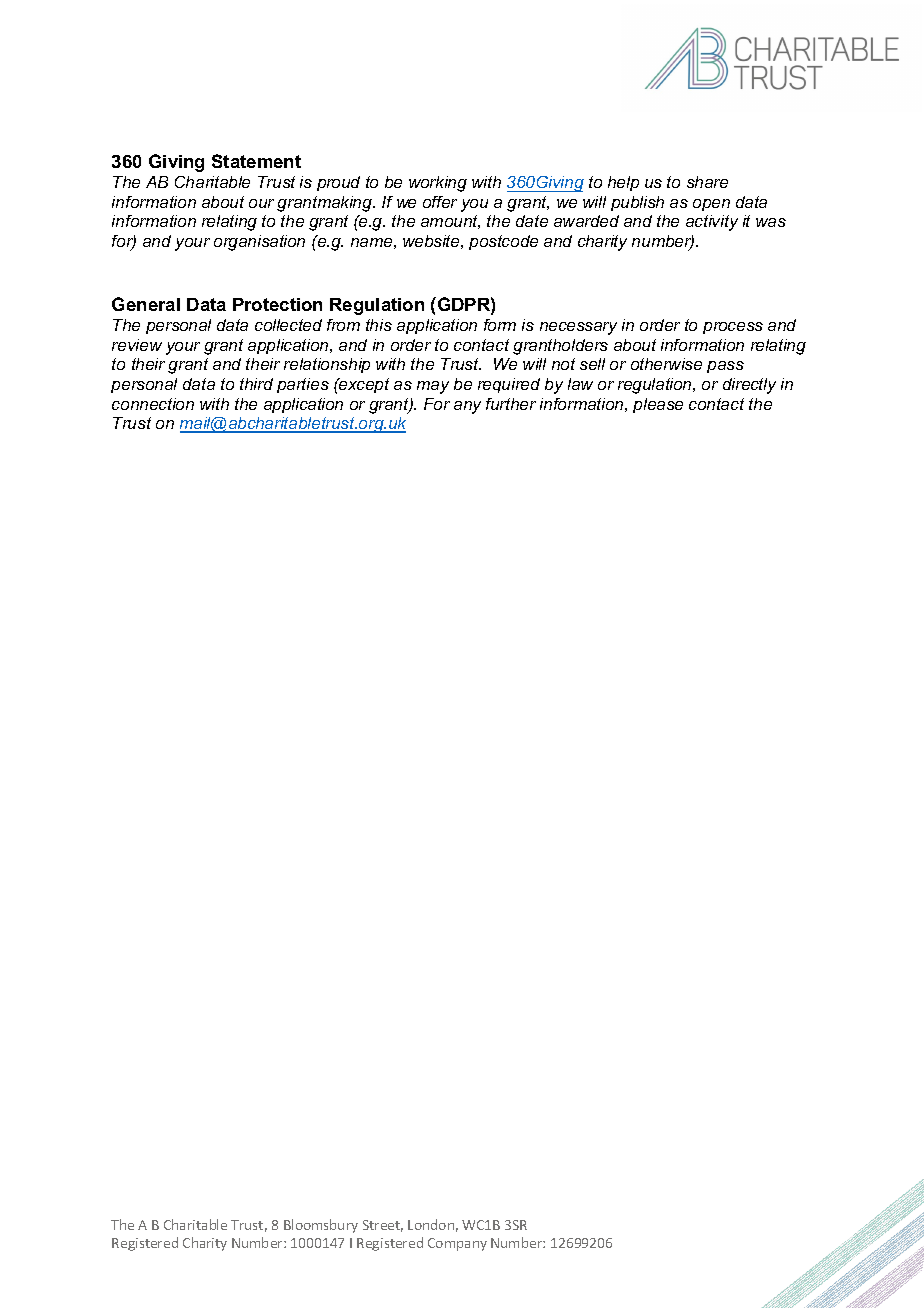 The height and width of the screenshot is (1308, 924). Describe the element at coordinates (707, 182) in the screenshot. I see `share` at that location.
